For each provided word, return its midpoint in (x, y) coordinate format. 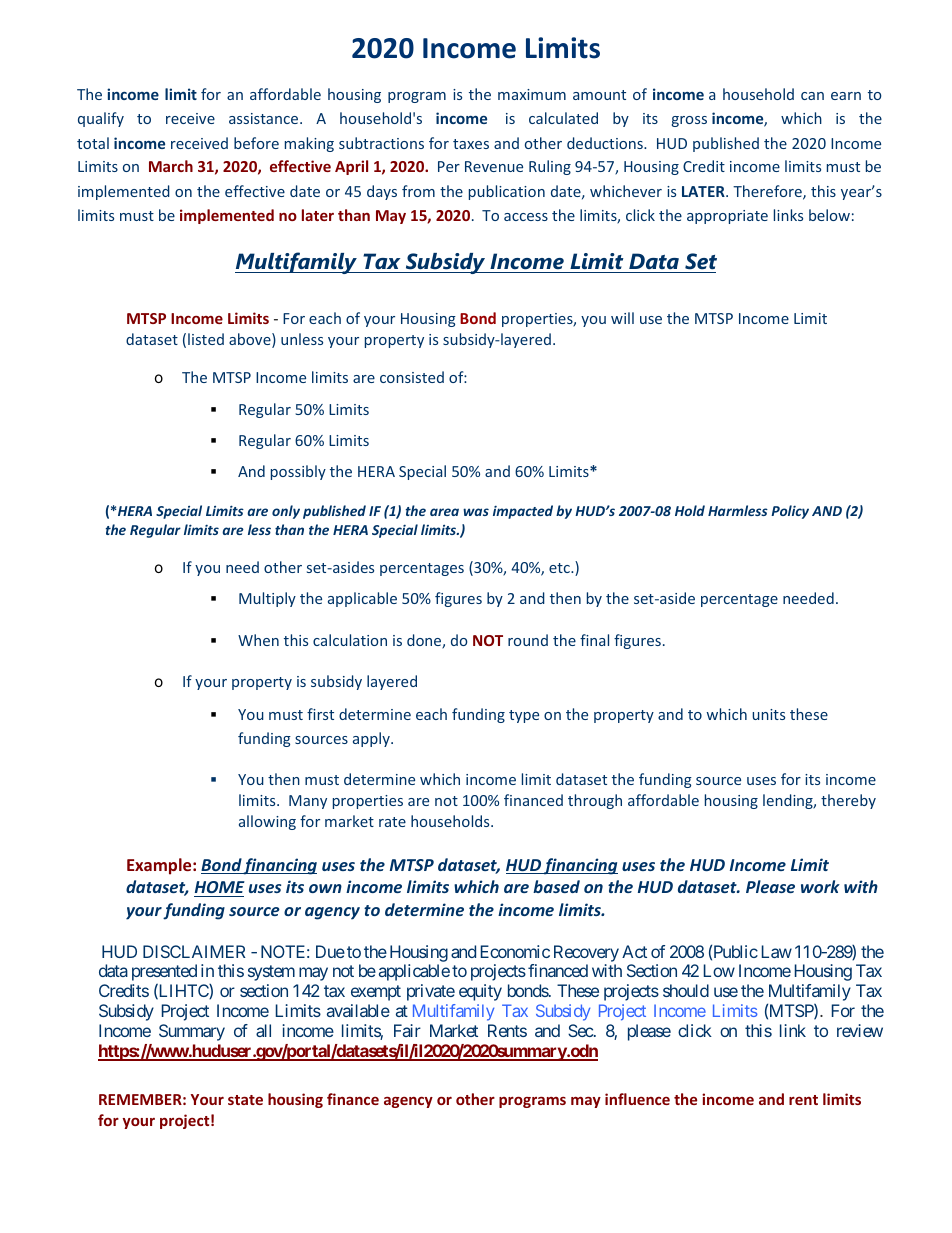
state (245, 1100)
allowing (267, 822)
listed (206, 339)
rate (392, 822)
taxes (471, 144)
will (622, 318)
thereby (848, 801)
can (812, 96)
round (528, 640)
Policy (790, 512)
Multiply (267, 599)
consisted (412, 377)
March (171, 166)
